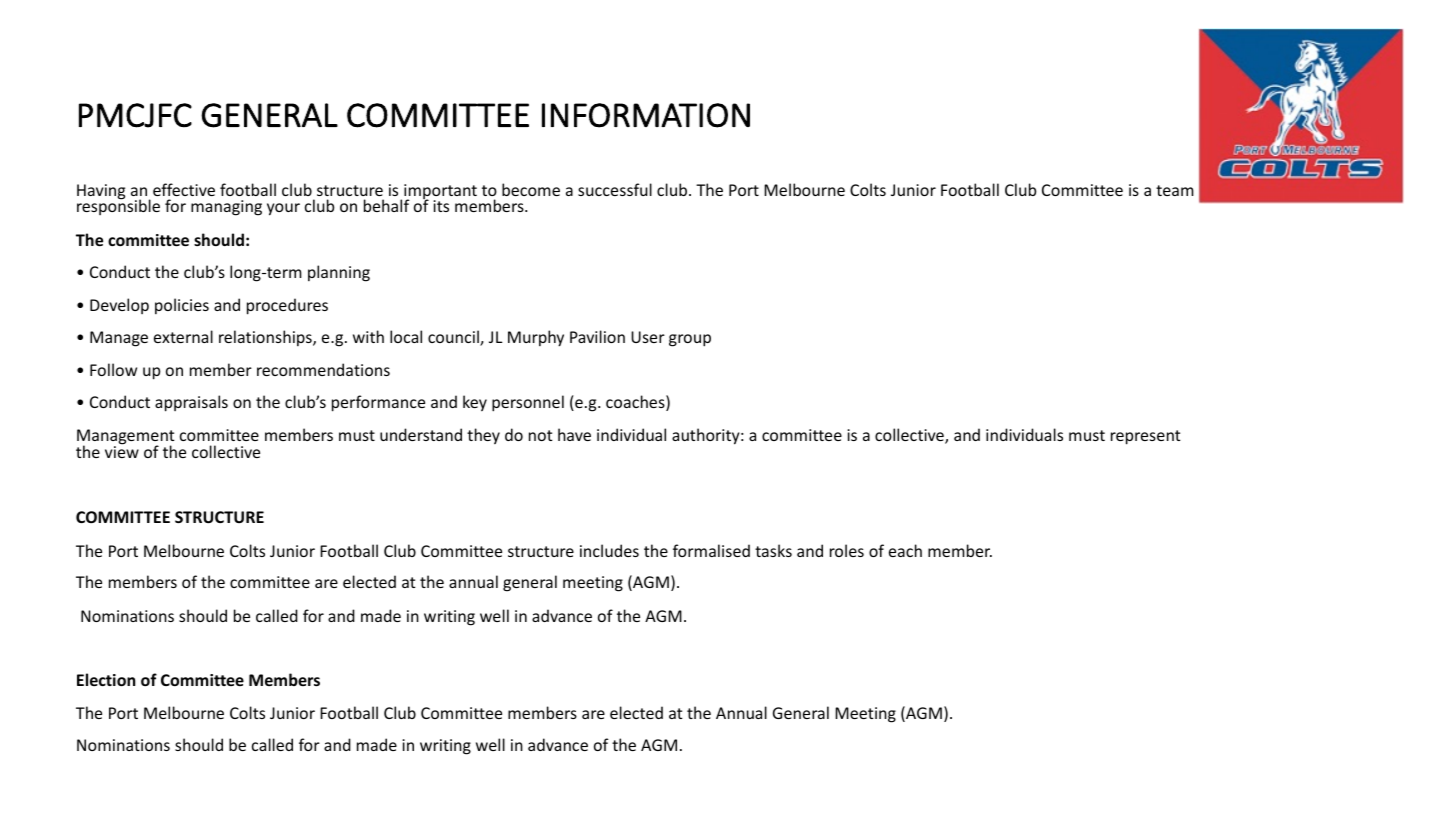 The image size is (1456, 819). I want to click on effective, so click(184, 189).
